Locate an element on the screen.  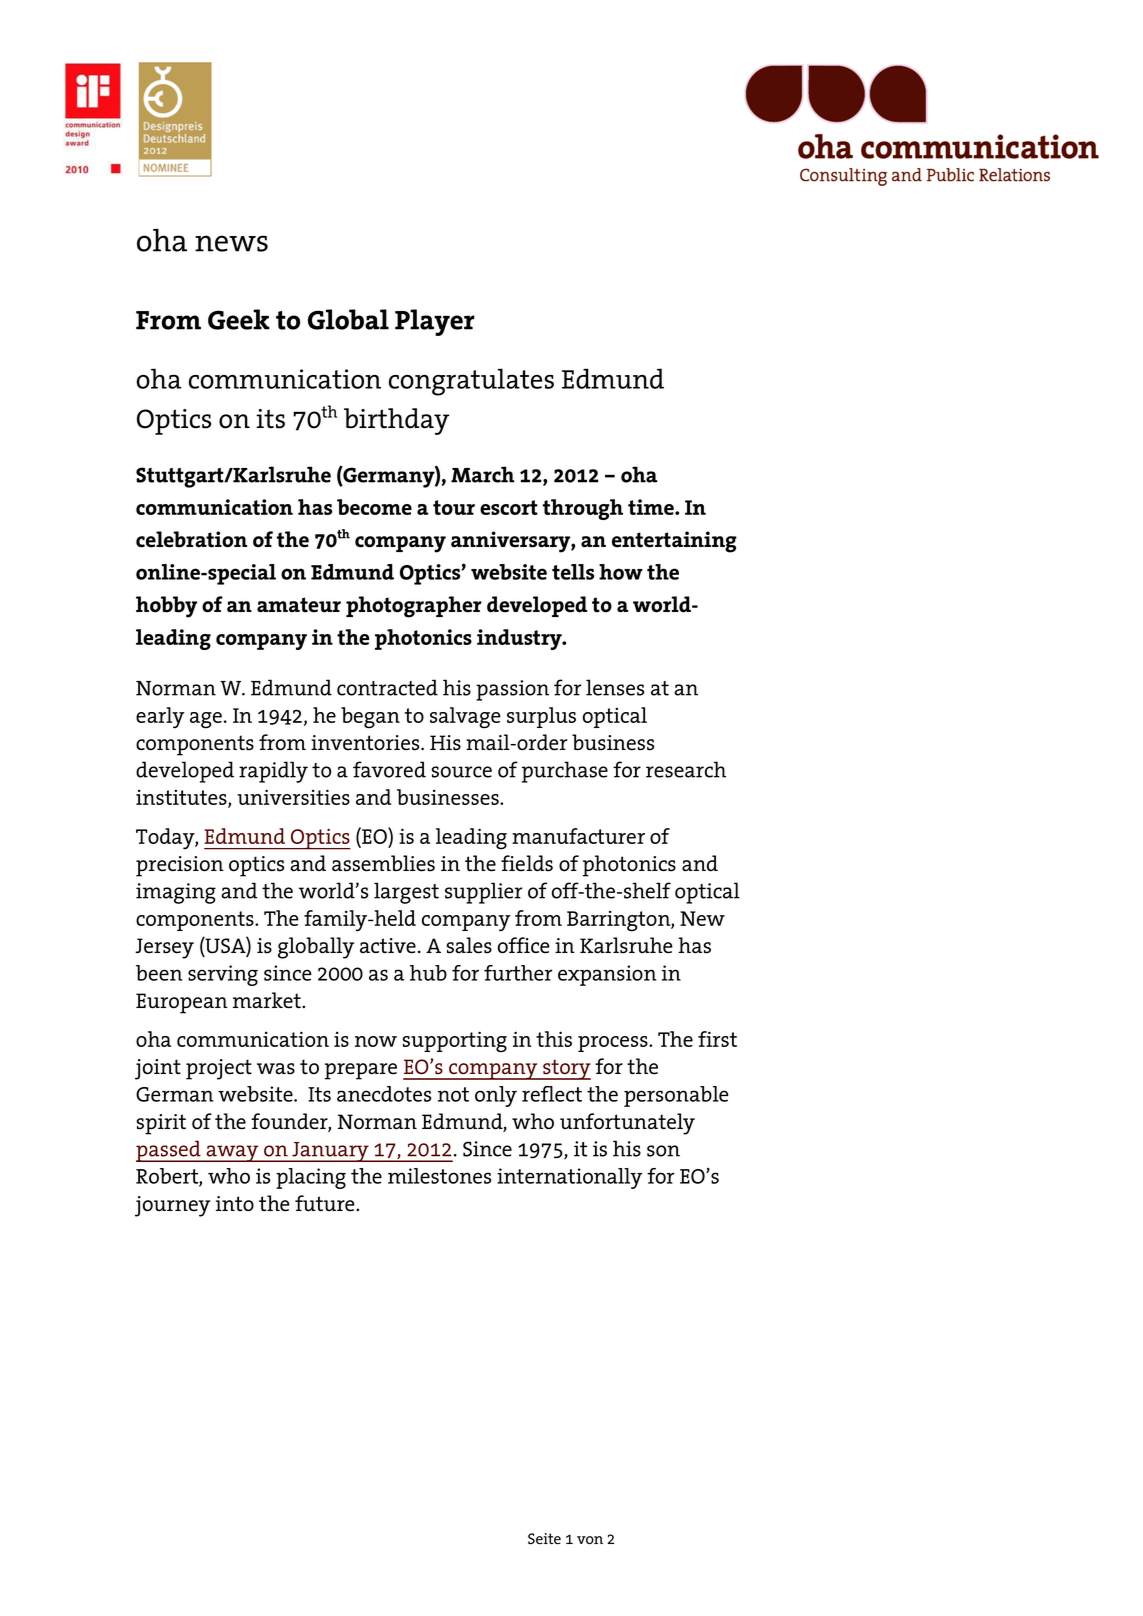
expansion is located at coordinates (607, 975).
